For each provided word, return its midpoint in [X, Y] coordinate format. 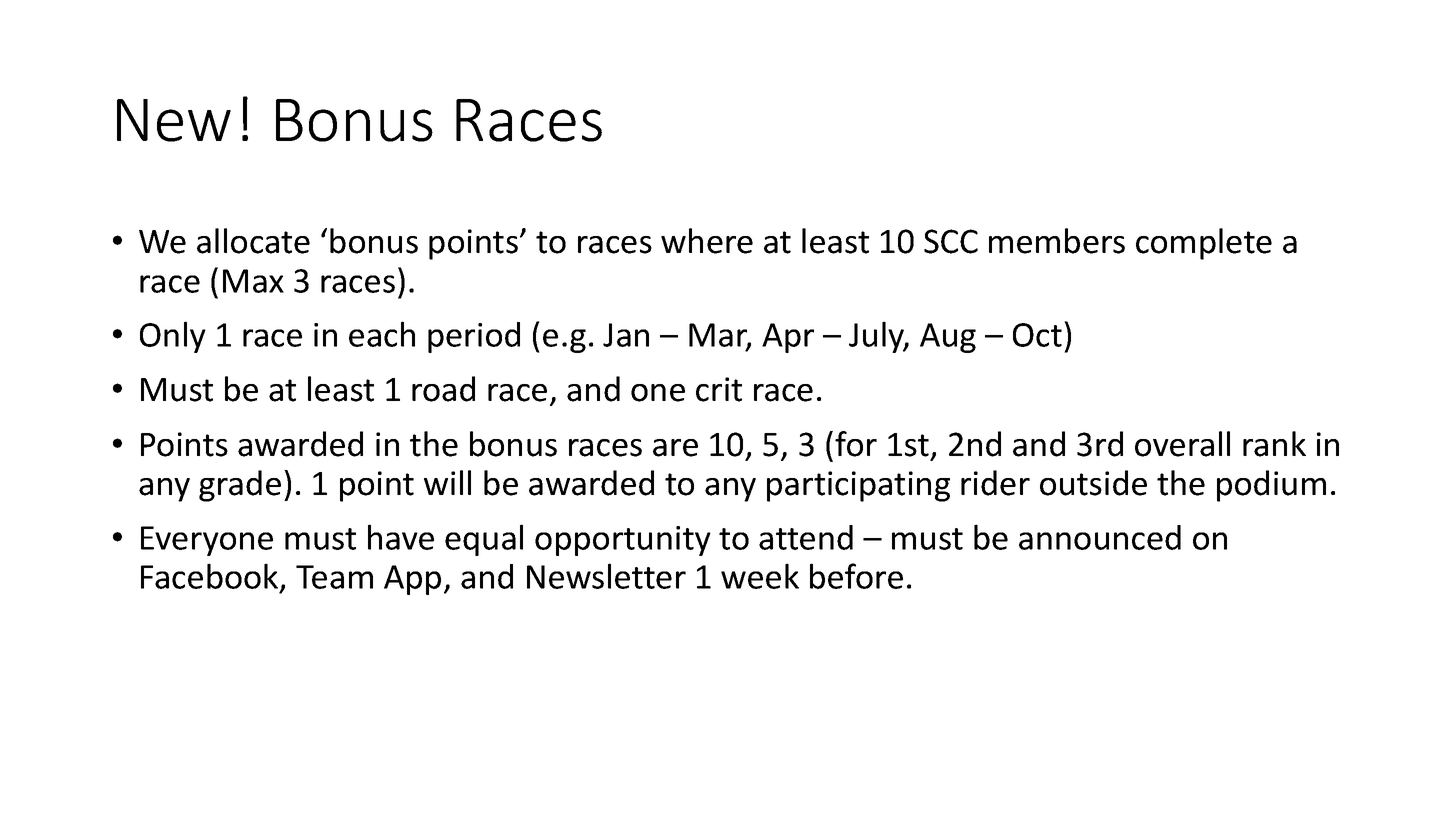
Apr [788, 338]
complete [1204, 244]
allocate [253, 241]
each [382, 334]
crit [719, 389]
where [707, 241]
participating [858, 486]
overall [1182, 444]
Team [334, 577]
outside [1093, 483]
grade [240, 486]
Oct [1037, 335]
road [443, 389]
